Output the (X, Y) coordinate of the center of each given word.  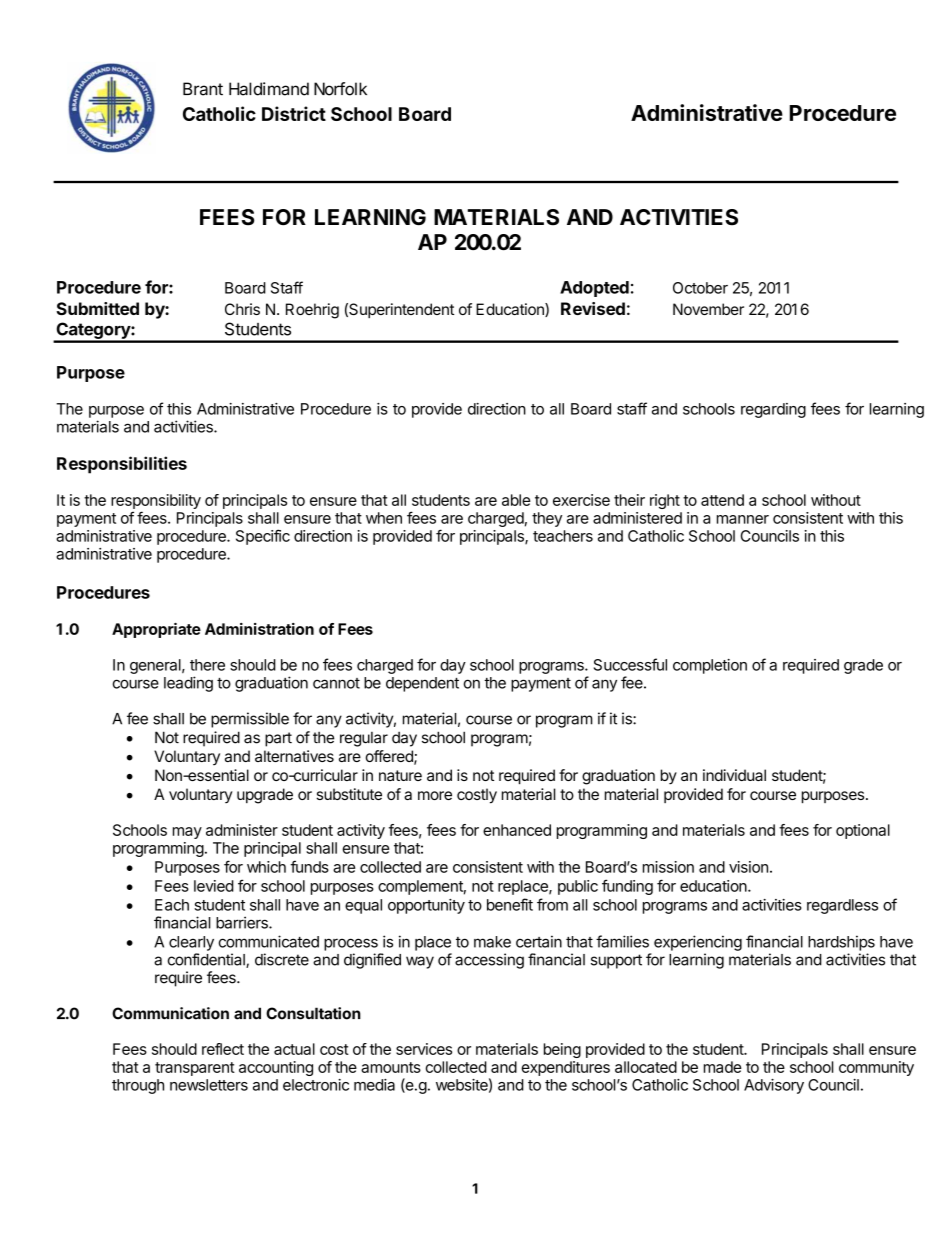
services (424, 1049)
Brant (203, 89)
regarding (773, 410)
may (187, 833)
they (547, 519)
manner (743, 519)
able (516, 500)
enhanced (517, 830)
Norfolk (340, 89)
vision (748, 867)
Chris (242, 309)
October (700, 288)
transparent (195, 1069)
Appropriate (156, 630)
